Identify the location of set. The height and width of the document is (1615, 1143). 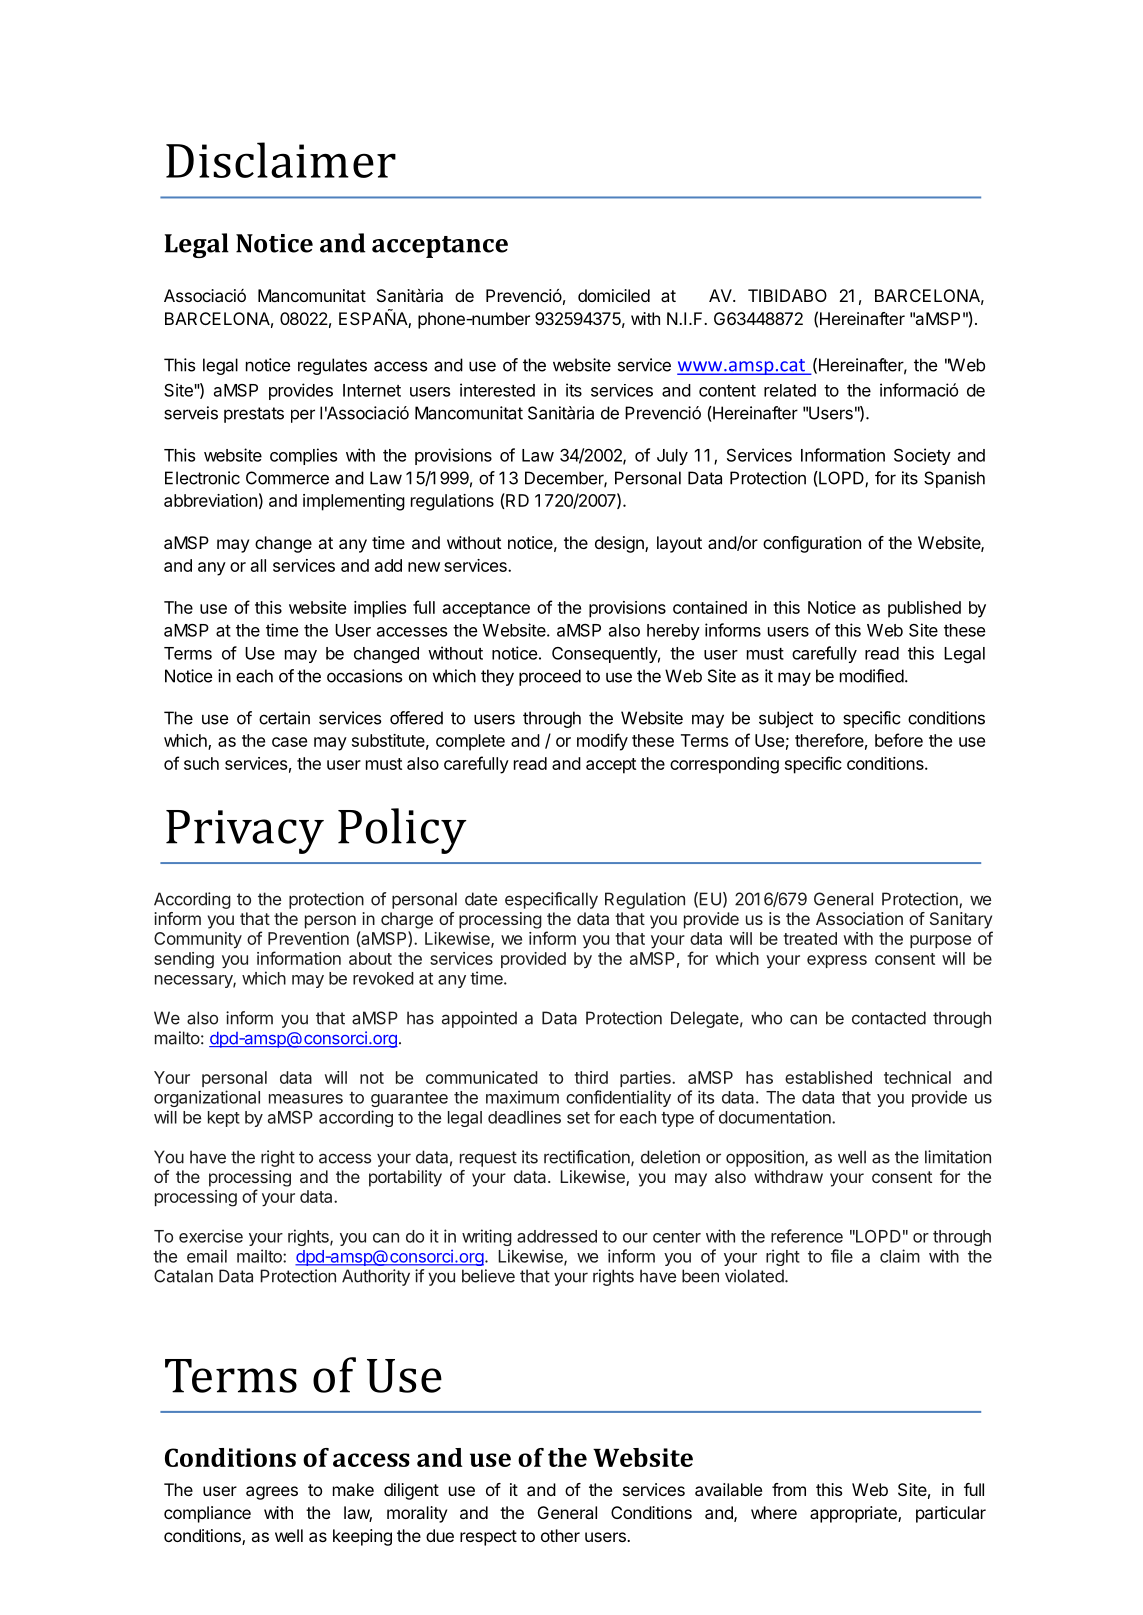
(578, 1118).
